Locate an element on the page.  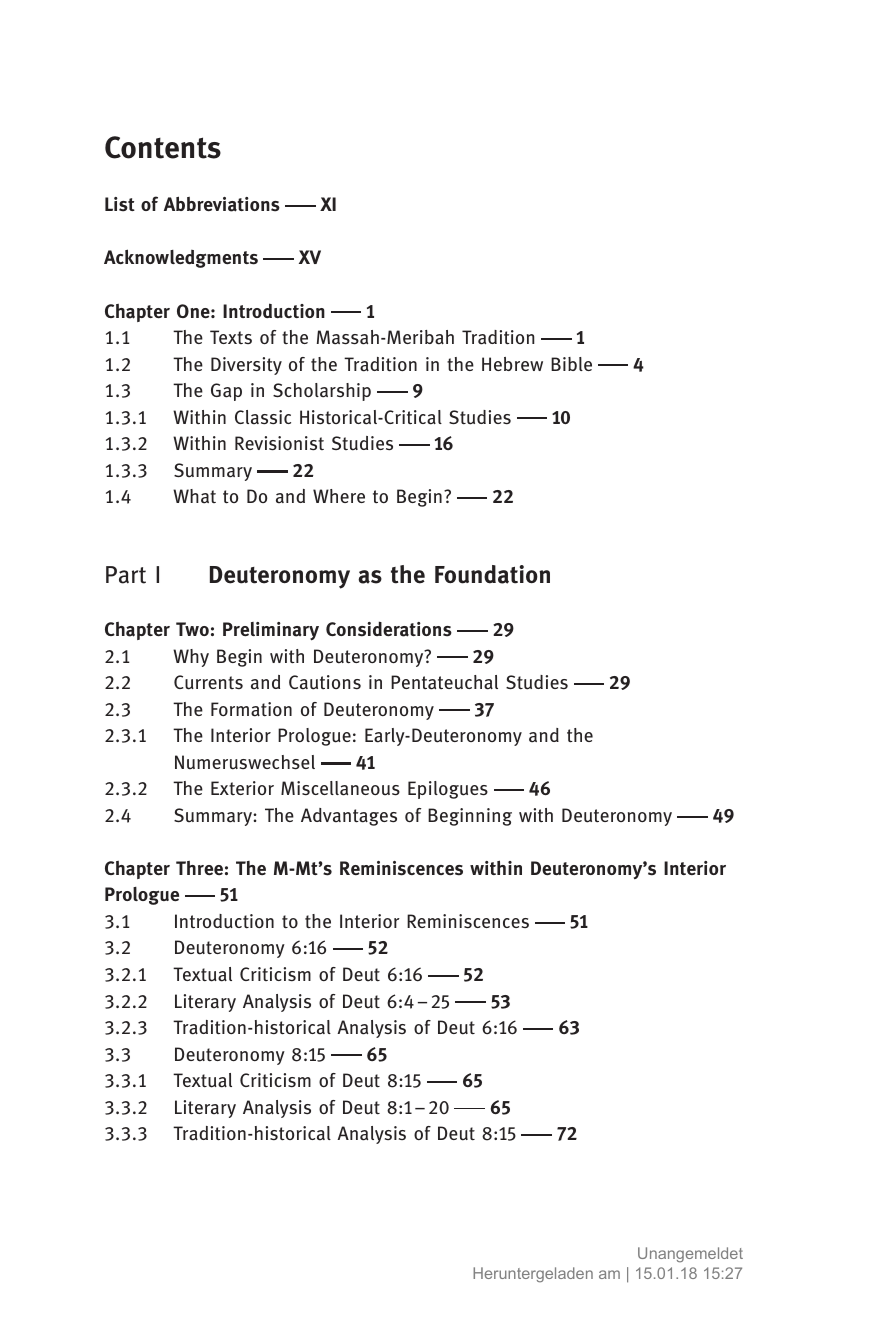
What is located at coordinates (194, 496).
